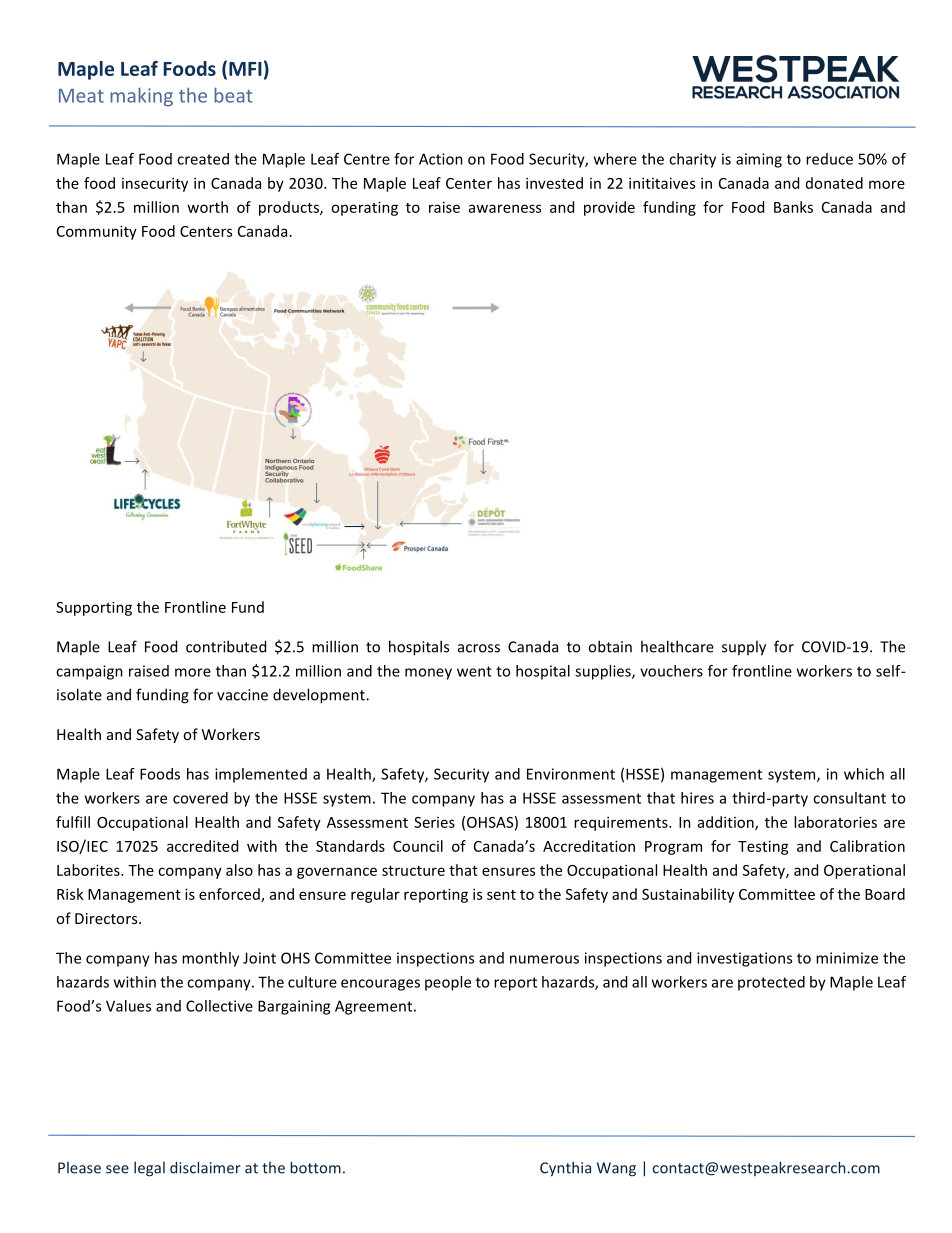  Describe the element at coordinates (793, 207) in the image. I see `Banks` at that location.
